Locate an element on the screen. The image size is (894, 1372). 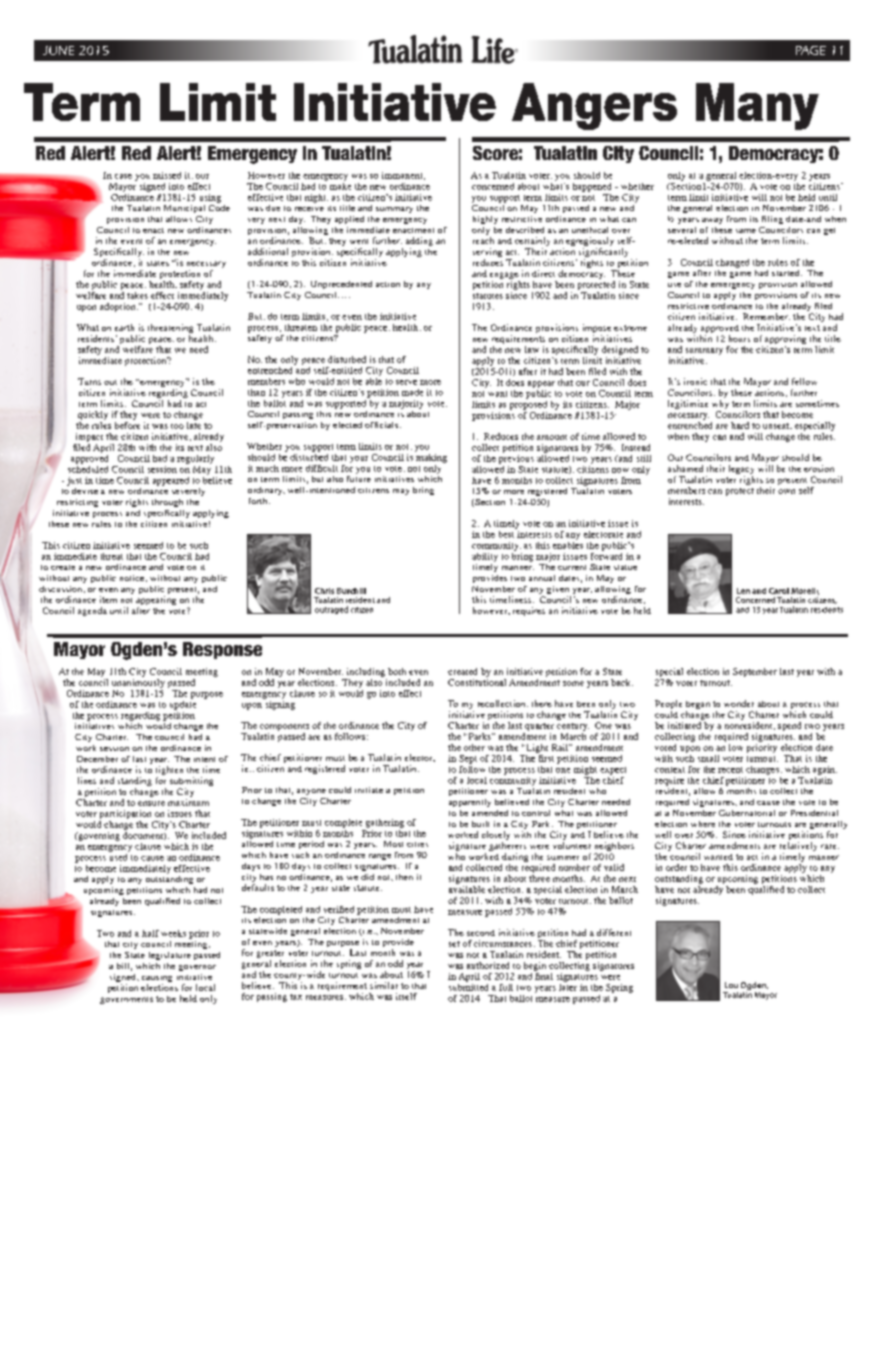
legislature is located at coordinates (170, 956).
